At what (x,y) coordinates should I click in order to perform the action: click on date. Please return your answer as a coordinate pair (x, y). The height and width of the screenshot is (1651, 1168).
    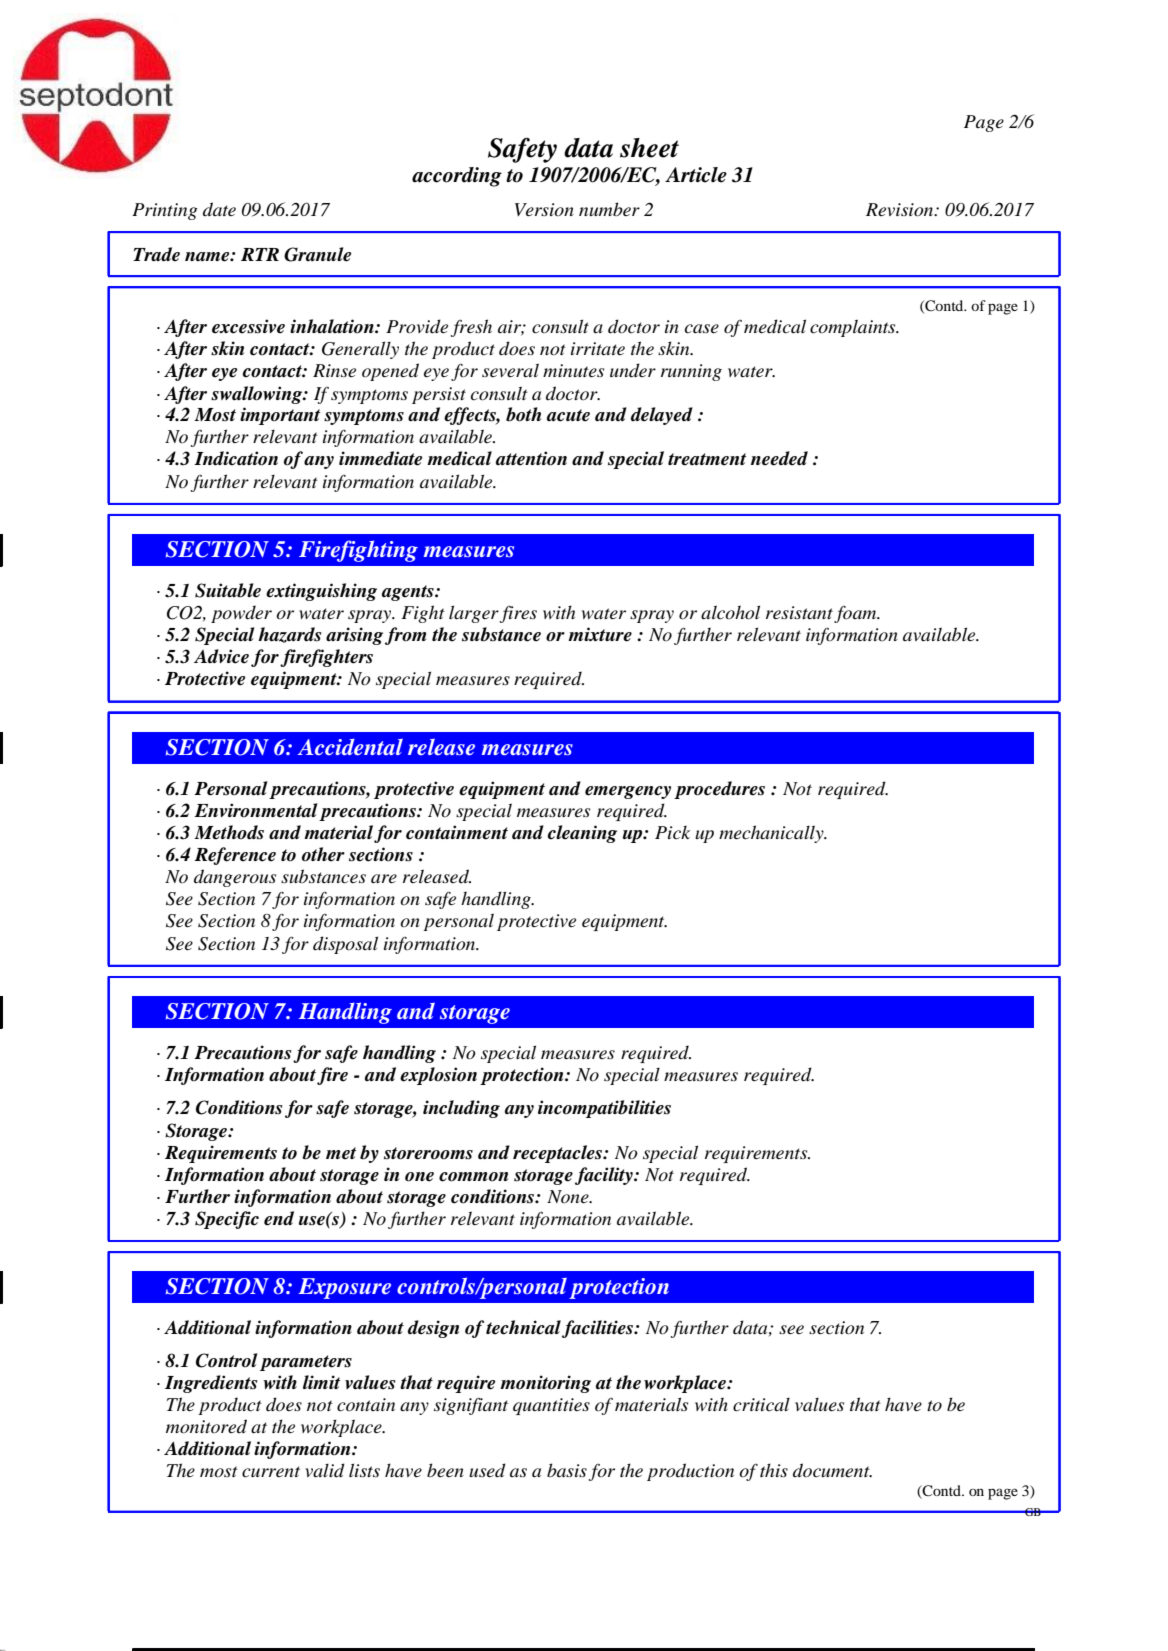
    Looking at the image, I should click on (219, 209).
